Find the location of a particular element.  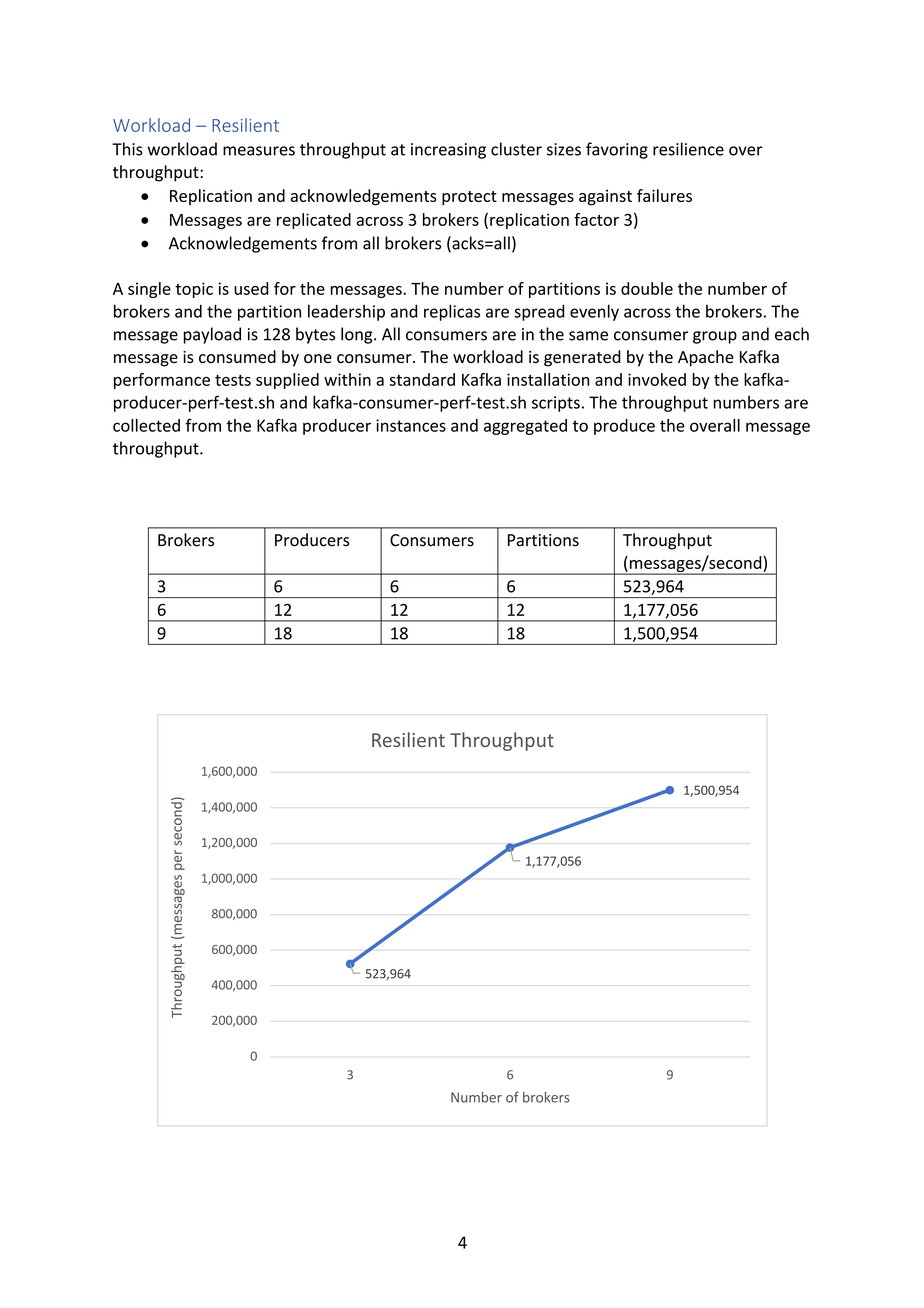

measures is located at coordinates (259, 151).
